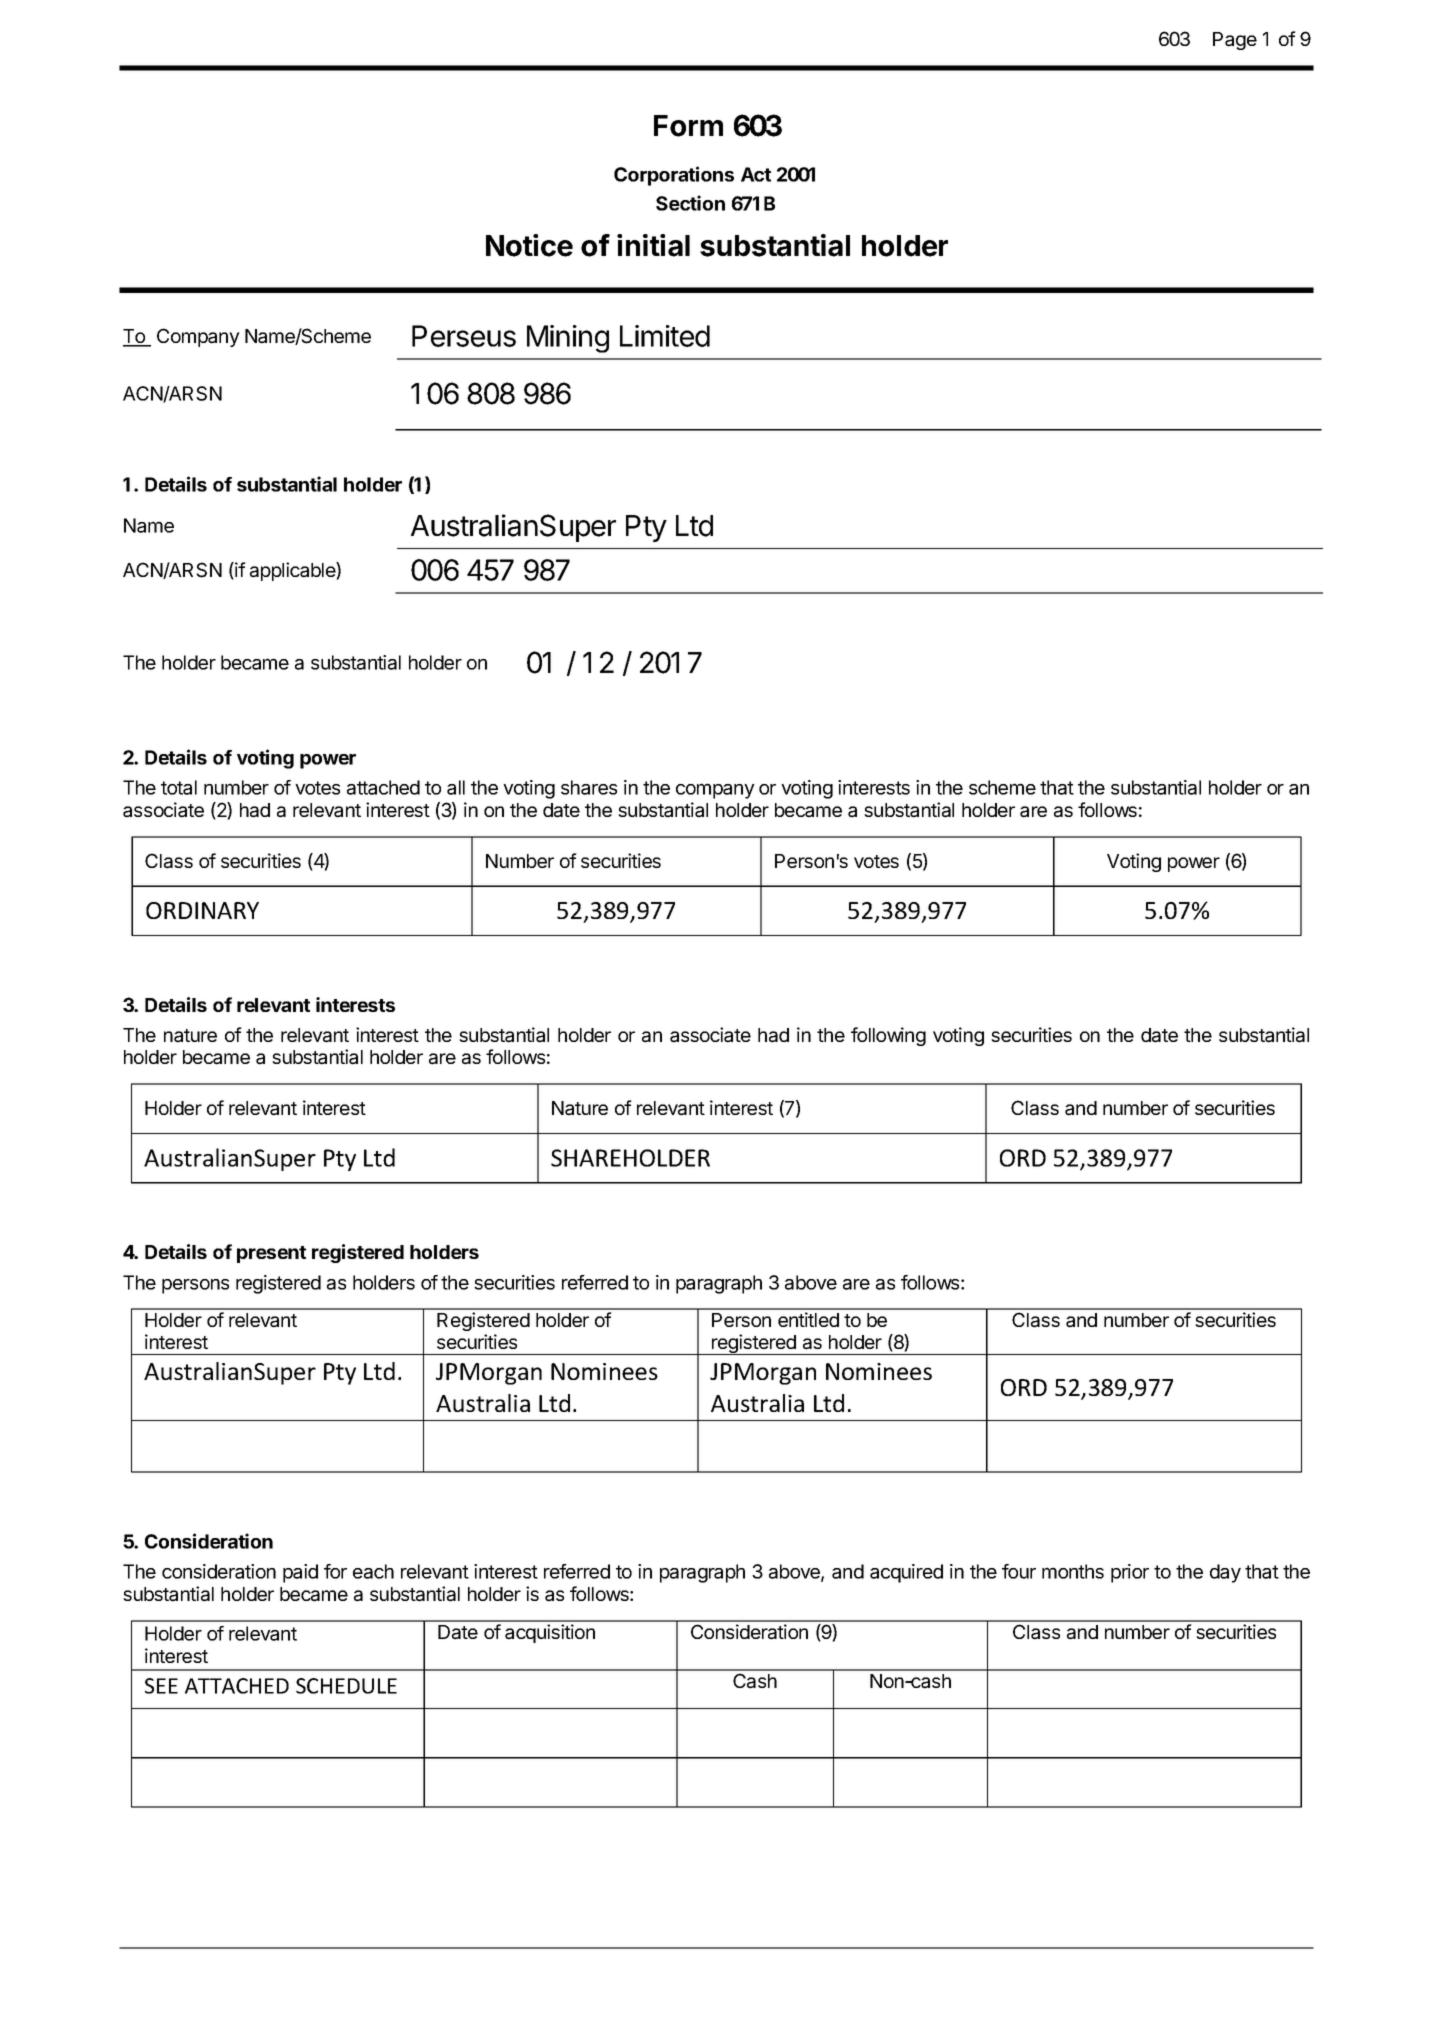  I want to click on entitled, so click(808, 1319).
